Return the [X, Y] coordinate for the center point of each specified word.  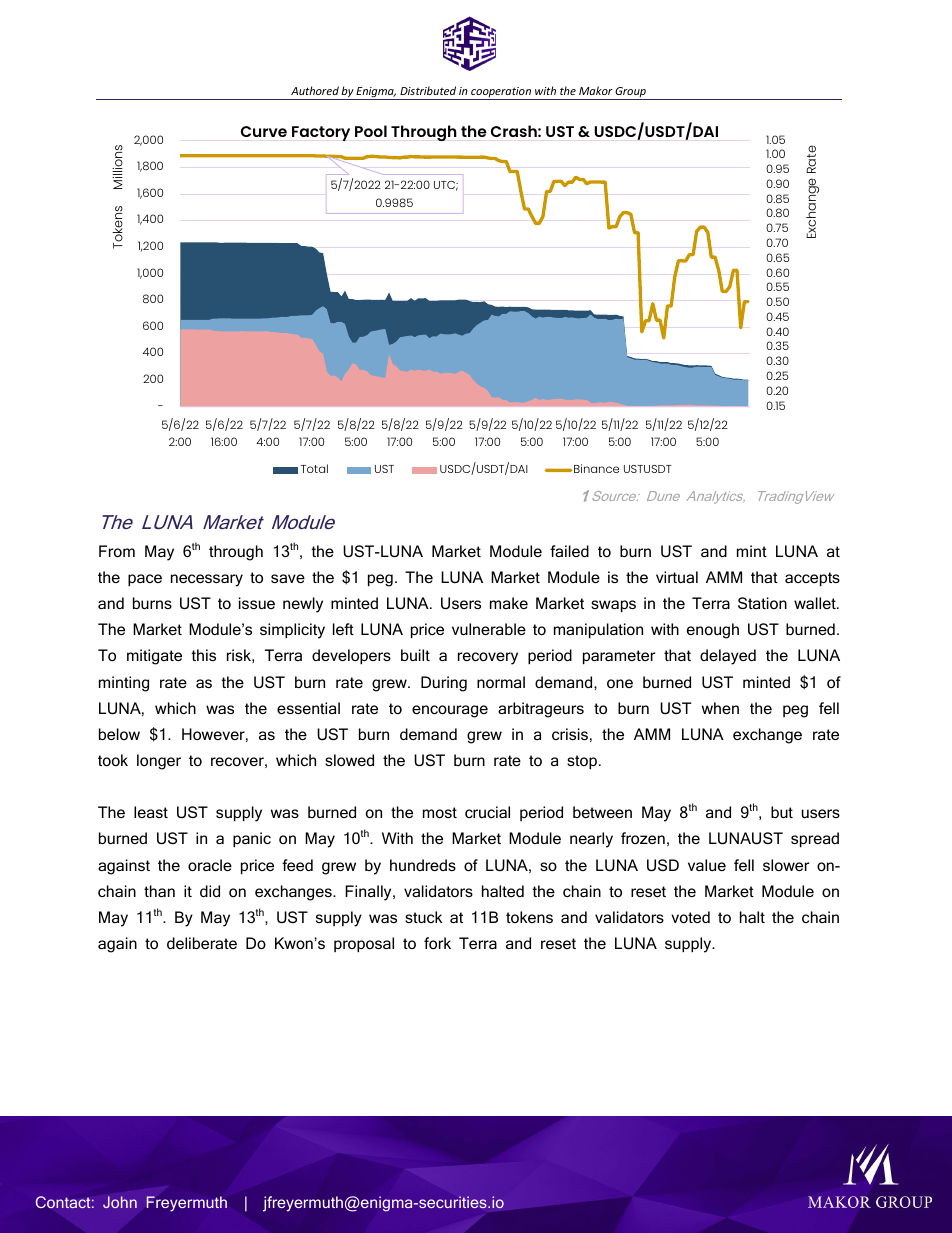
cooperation [501, 93]
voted [690, 917]
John [120, 1202]
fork [437, 943]
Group [631, 93]
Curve [264, 131]
